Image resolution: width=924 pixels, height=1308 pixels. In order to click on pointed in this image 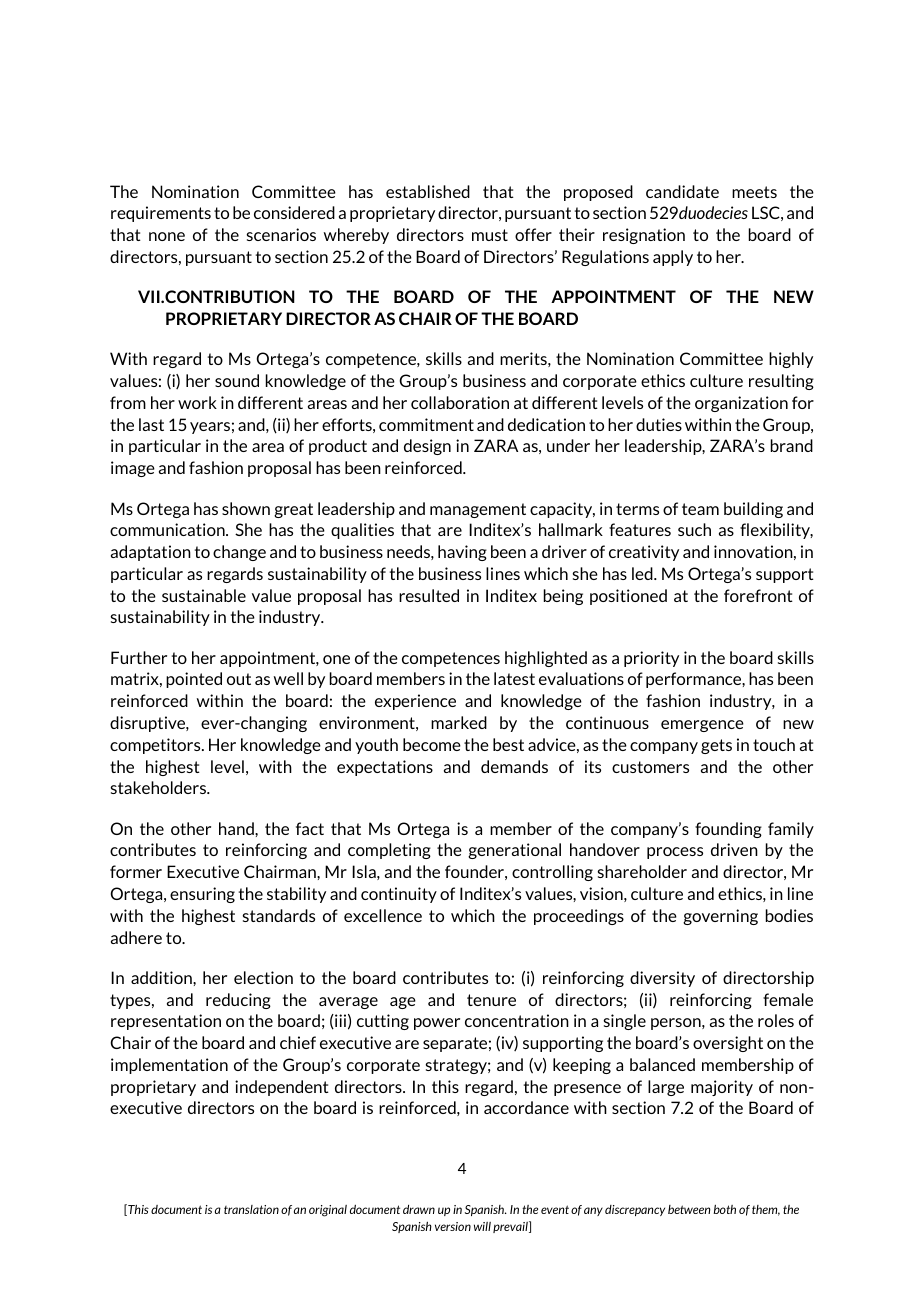, I will do `click(194, 680)`.
